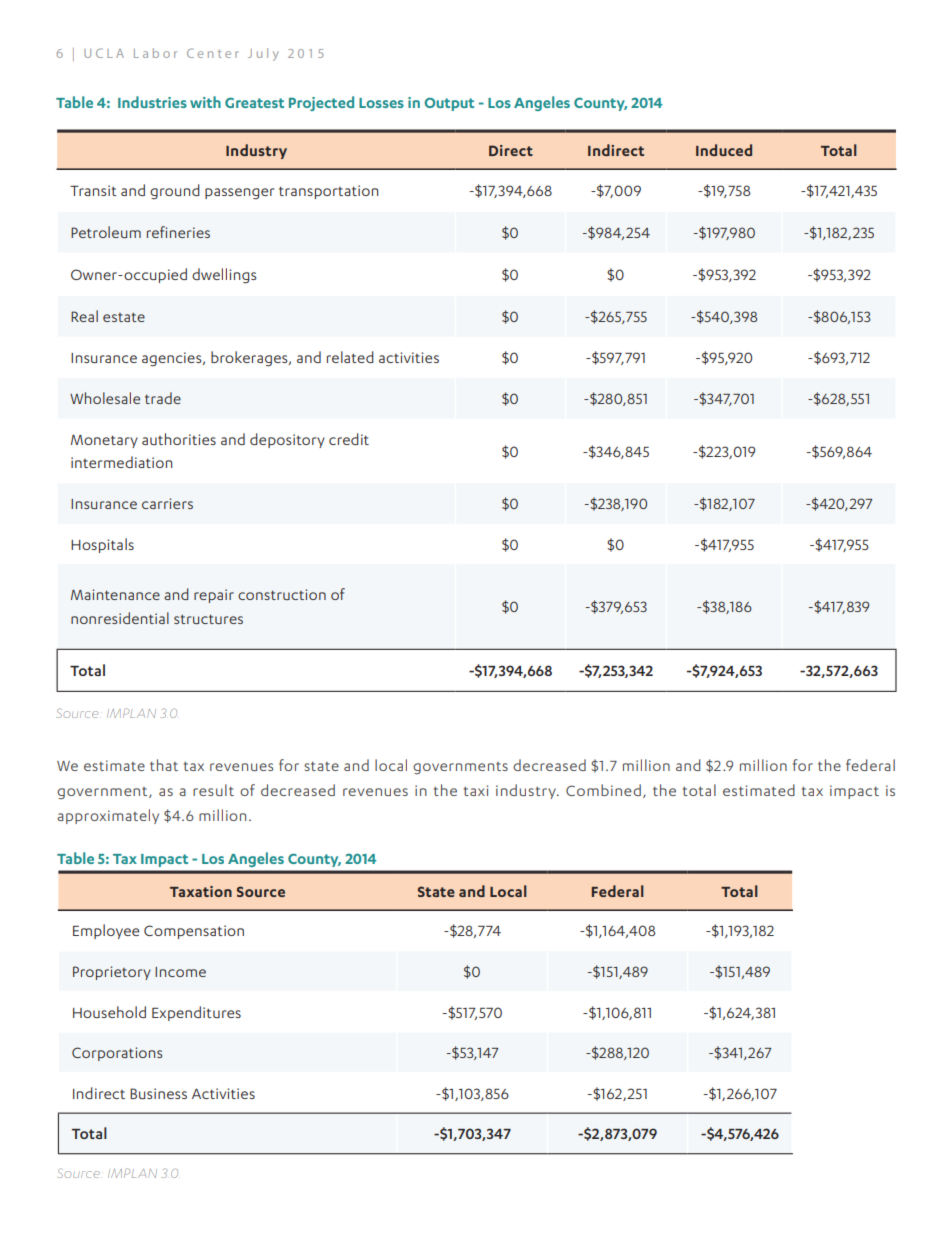 This page has width=952, height=1233. I want to click on trade, so click(163, 398).
